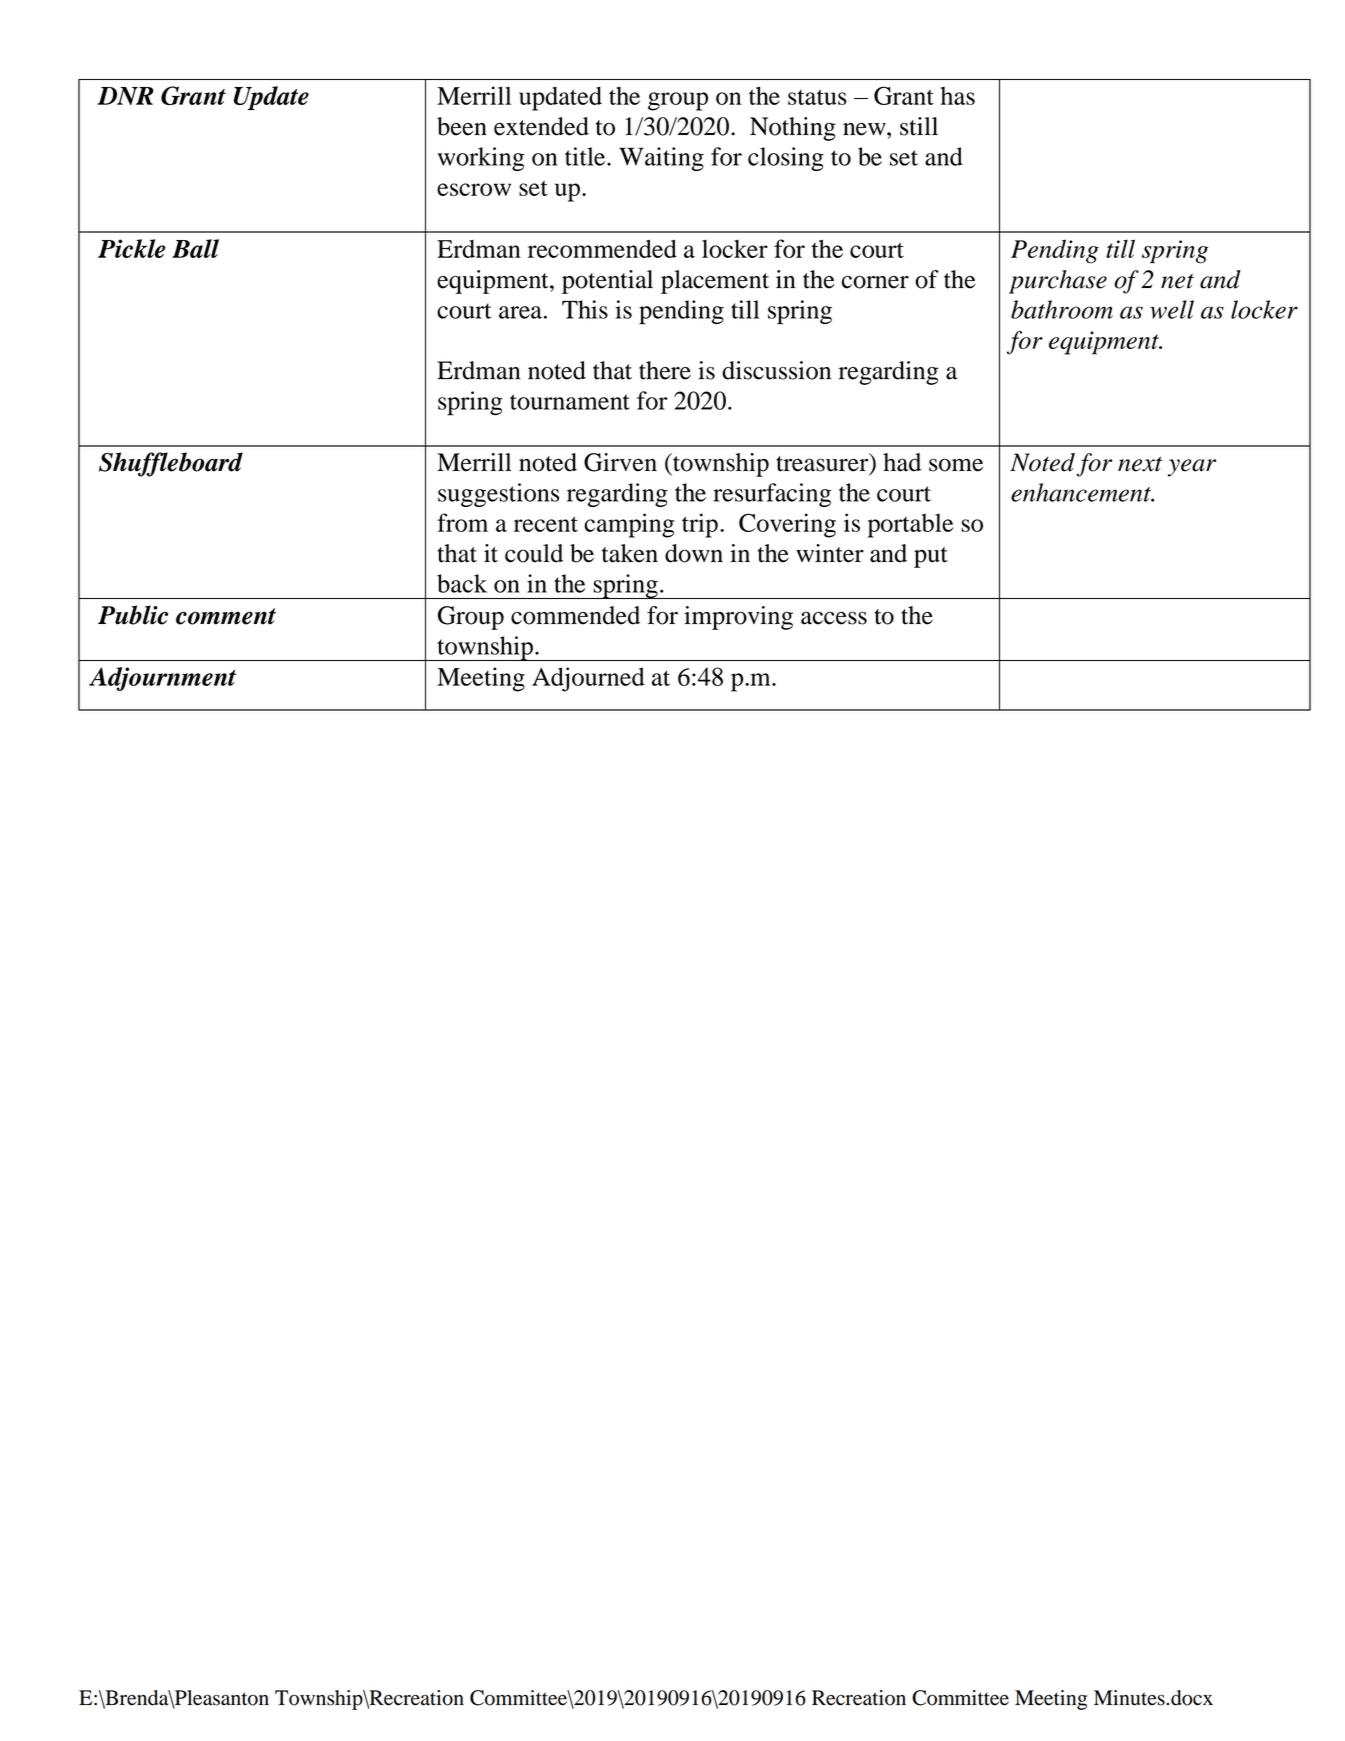 The image size is (1345, 1741). Describe the element at coordinates (126, 96) in the document. I see `DNR` at that location.
